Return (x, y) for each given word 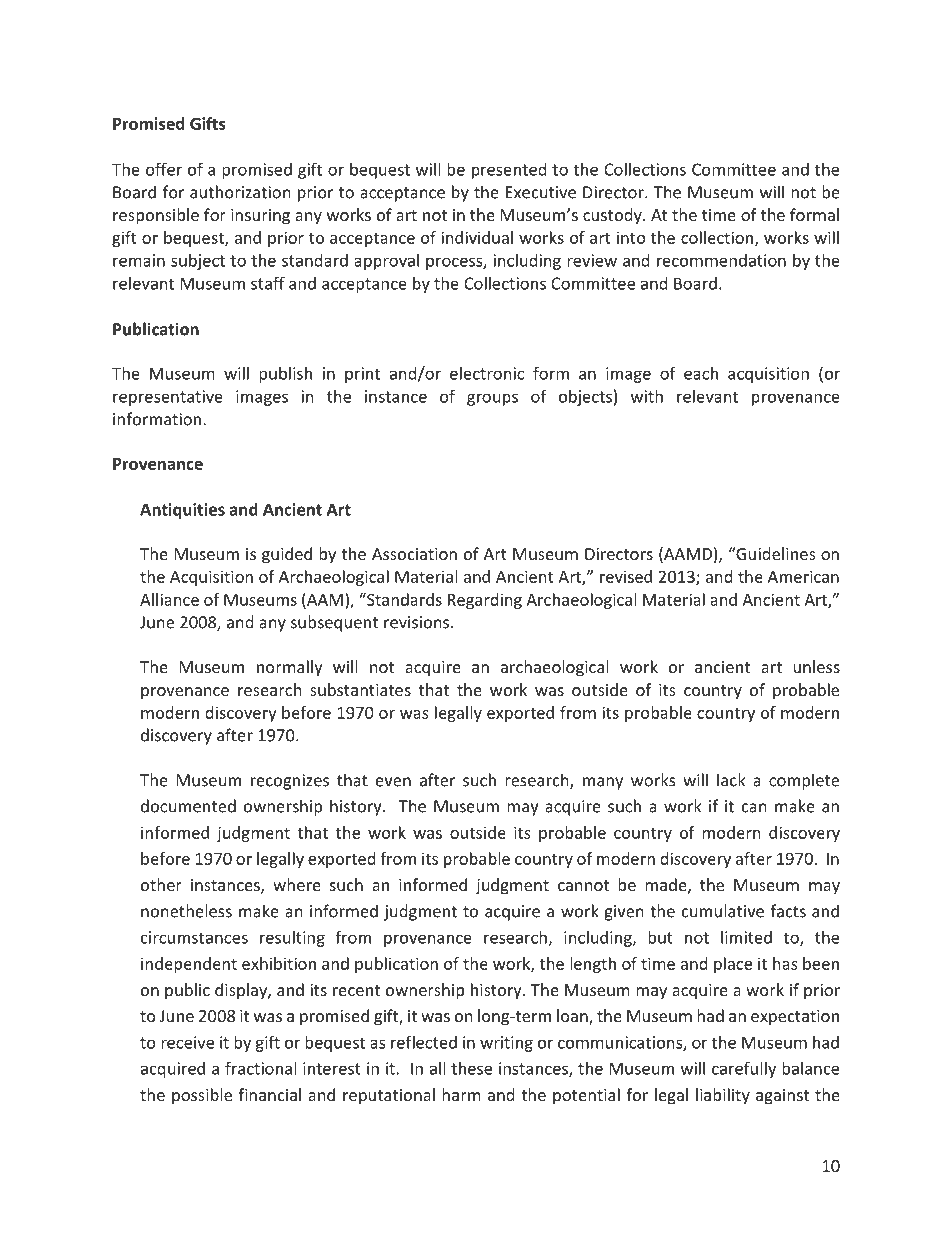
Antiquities (182, 511)
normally (290, 668)
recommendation (721, 260)
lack (731, 780)
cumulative (723, 911)
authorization (240, 192)
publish (285, 375)
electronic (487, 373)
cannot (583, 885)
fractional (260, 1068)
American (803, 576)
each (701, 373)
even (393, 782)
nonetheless (186, 911)
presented (509, 171)
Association (414, 554)
